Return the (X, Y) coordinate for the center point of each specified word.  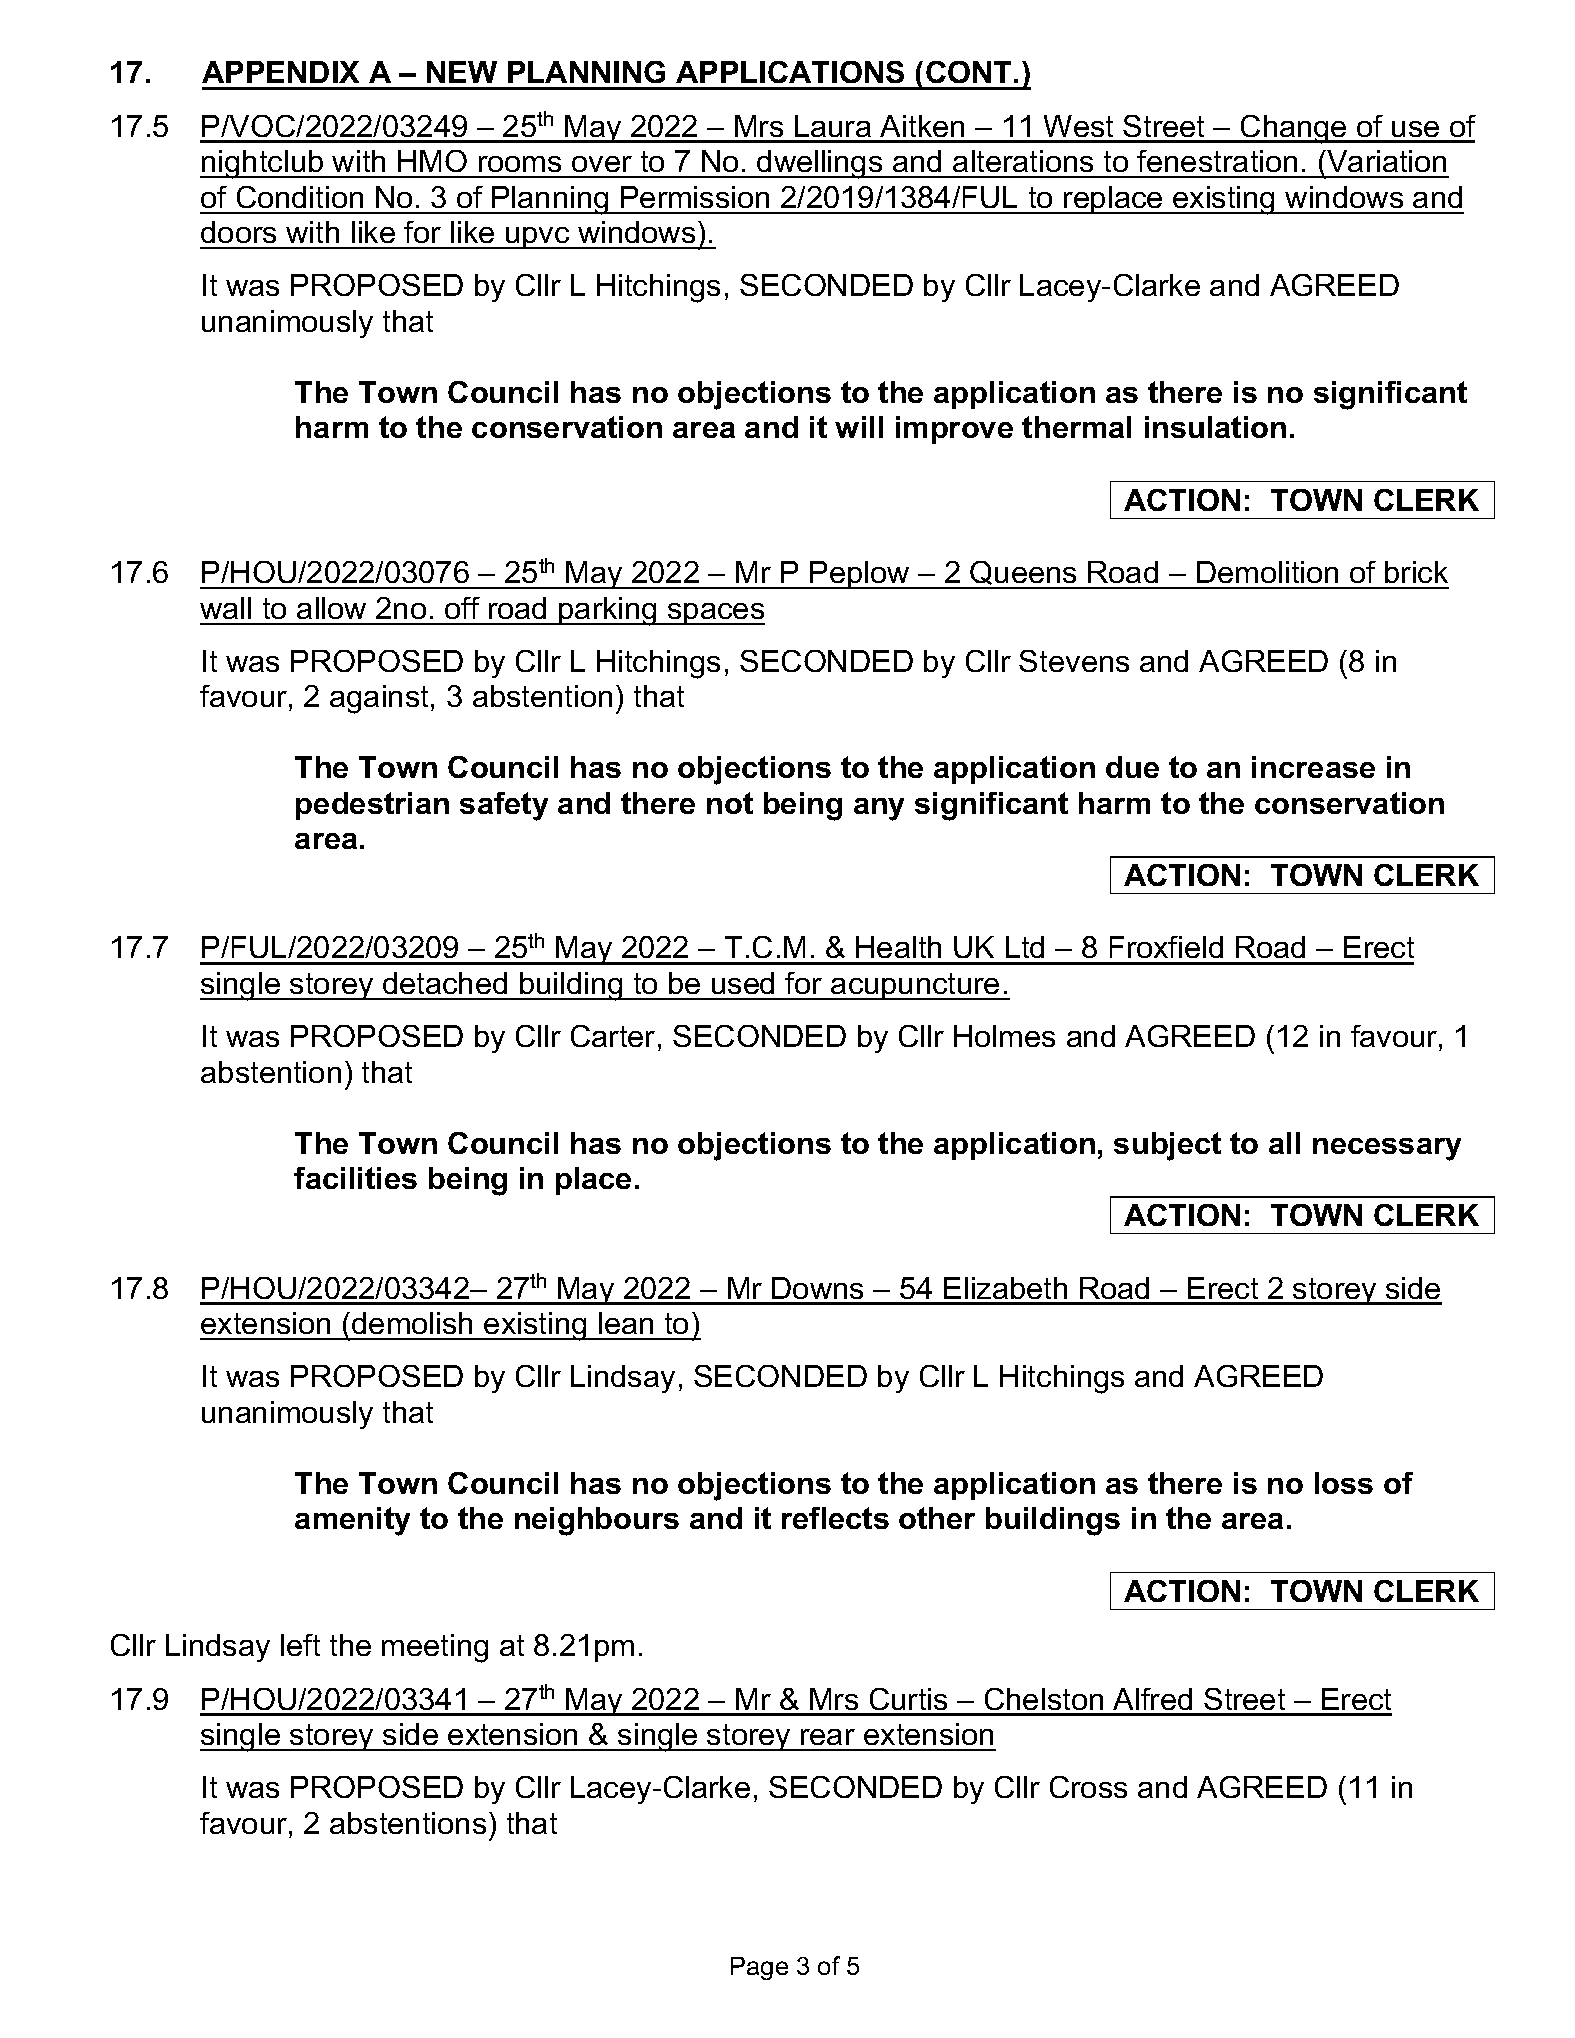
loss (1344, 1483)
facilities (355, 1178)
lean (626, 1323)
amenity (352, 1521)
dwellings (820, 164)
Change (1294, 129)
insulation (1215, 427)
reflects (835, 1518)
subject (1167, 1146)
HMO (432, 161)
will (859, 427)
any (879, 809)
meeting (435, 1648)
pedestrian (372, 806)
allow (331, 608)
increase (1313, 767)
